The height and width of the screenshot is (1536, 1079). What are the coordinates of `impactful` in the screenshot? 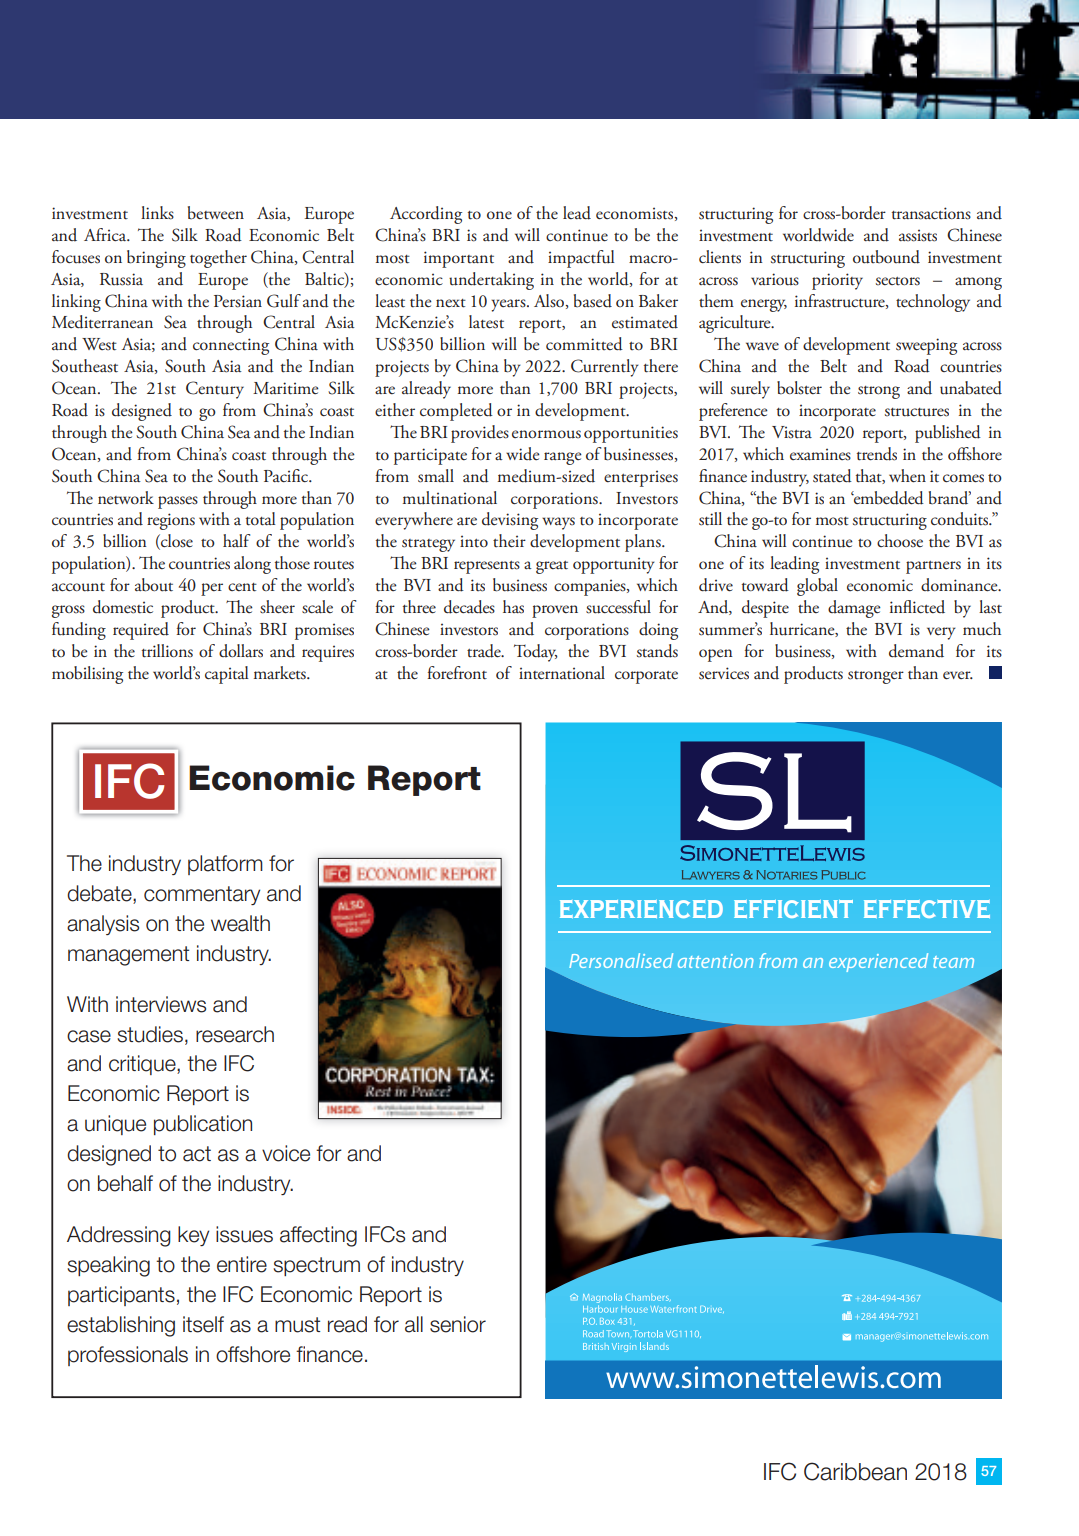 It's located at (581, 259).
